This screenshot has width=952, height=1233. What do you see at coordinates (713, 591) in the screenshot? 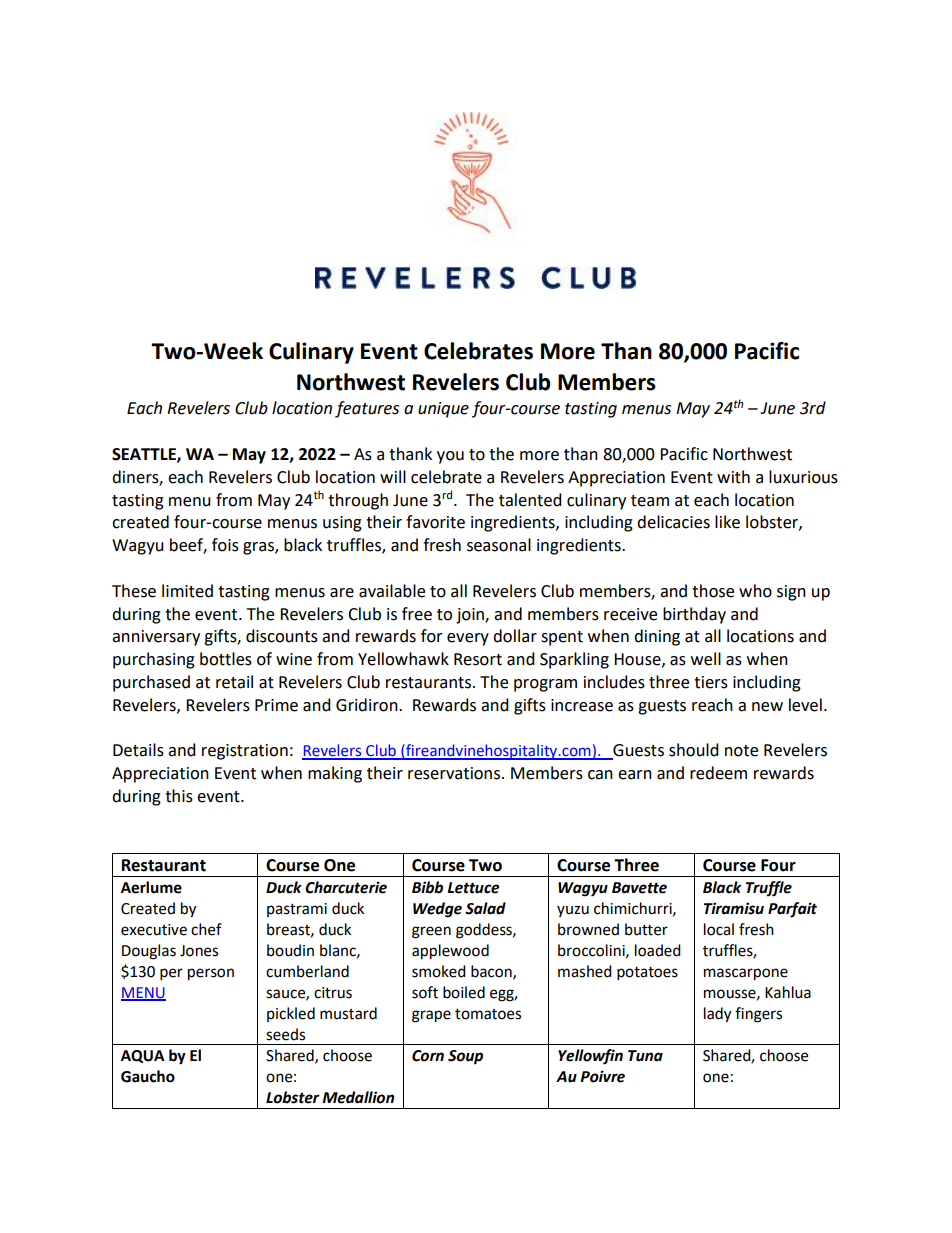
I see `those` at bounding box center [713, 591].
